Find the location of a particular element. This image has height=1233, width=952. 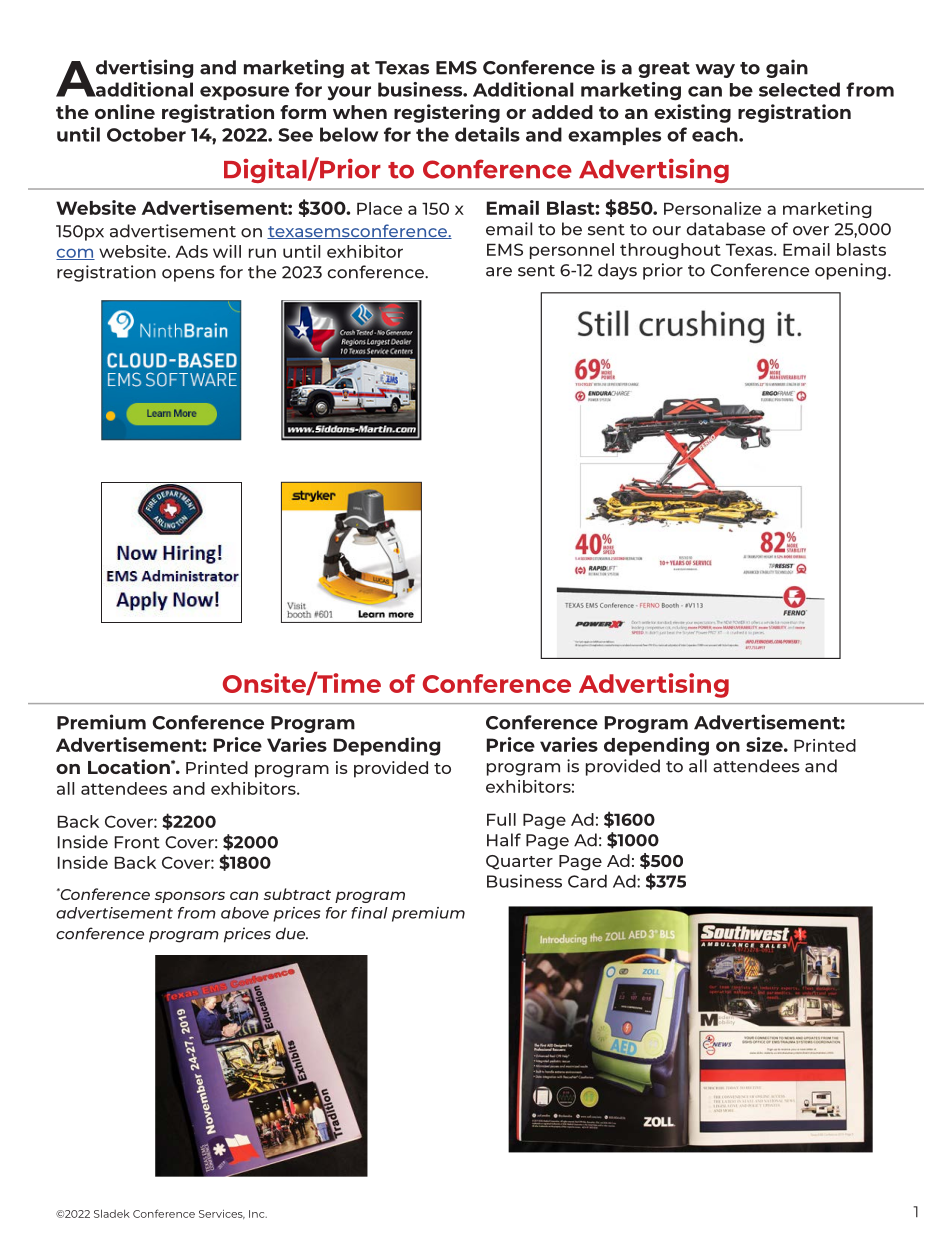

registering is located at coordinates (447, 113).
